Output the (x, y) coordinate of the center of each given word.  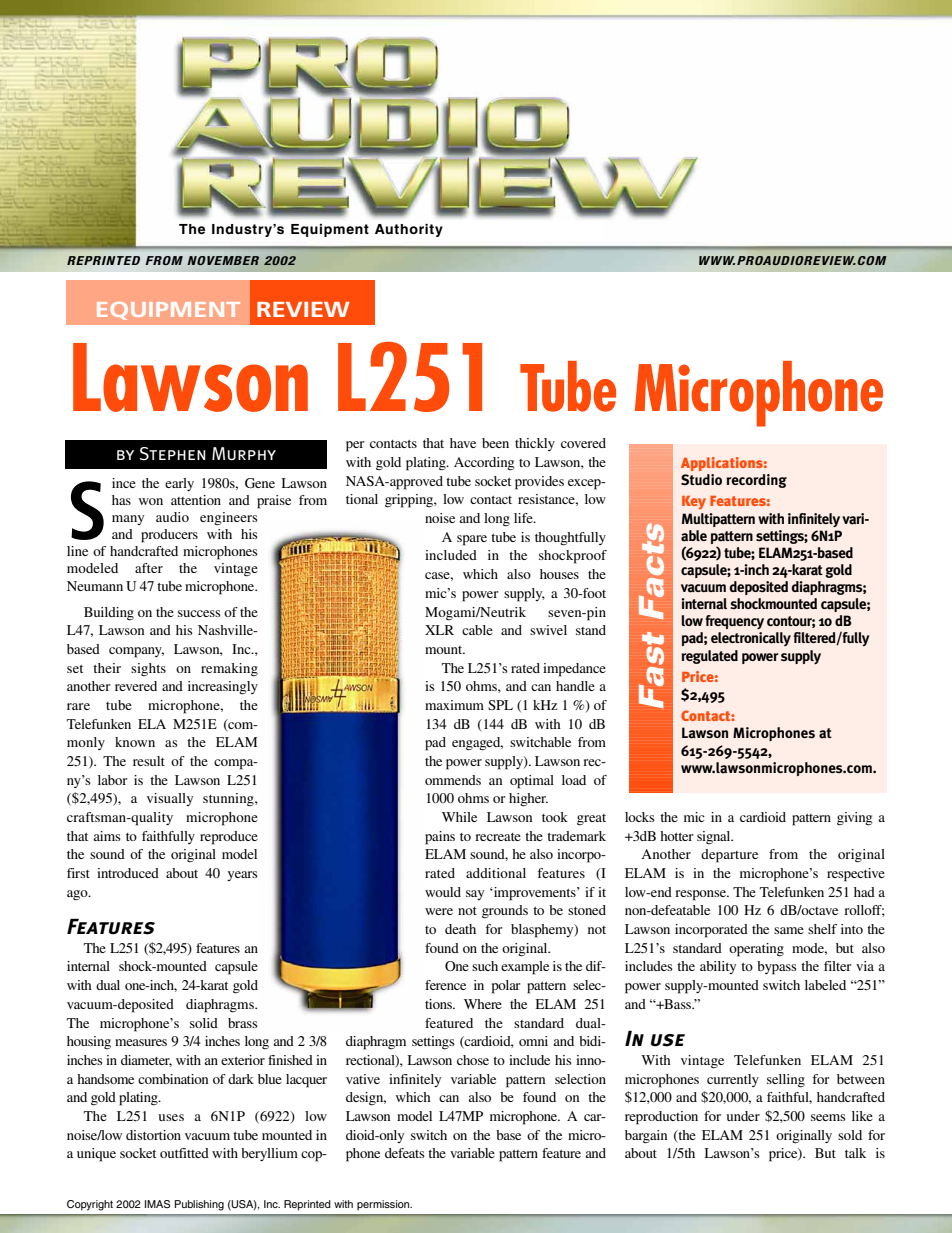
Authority (409, 230)
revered (136, 686)
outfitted (184, 1153)
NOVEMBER (223, 260)
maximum (454, 705)
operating (756, 950)
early (179, 484)
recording (756, 481)
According (484, 464)
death (460, 929)
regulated (709, 657)
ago (78, 895)
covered (583, 443)
